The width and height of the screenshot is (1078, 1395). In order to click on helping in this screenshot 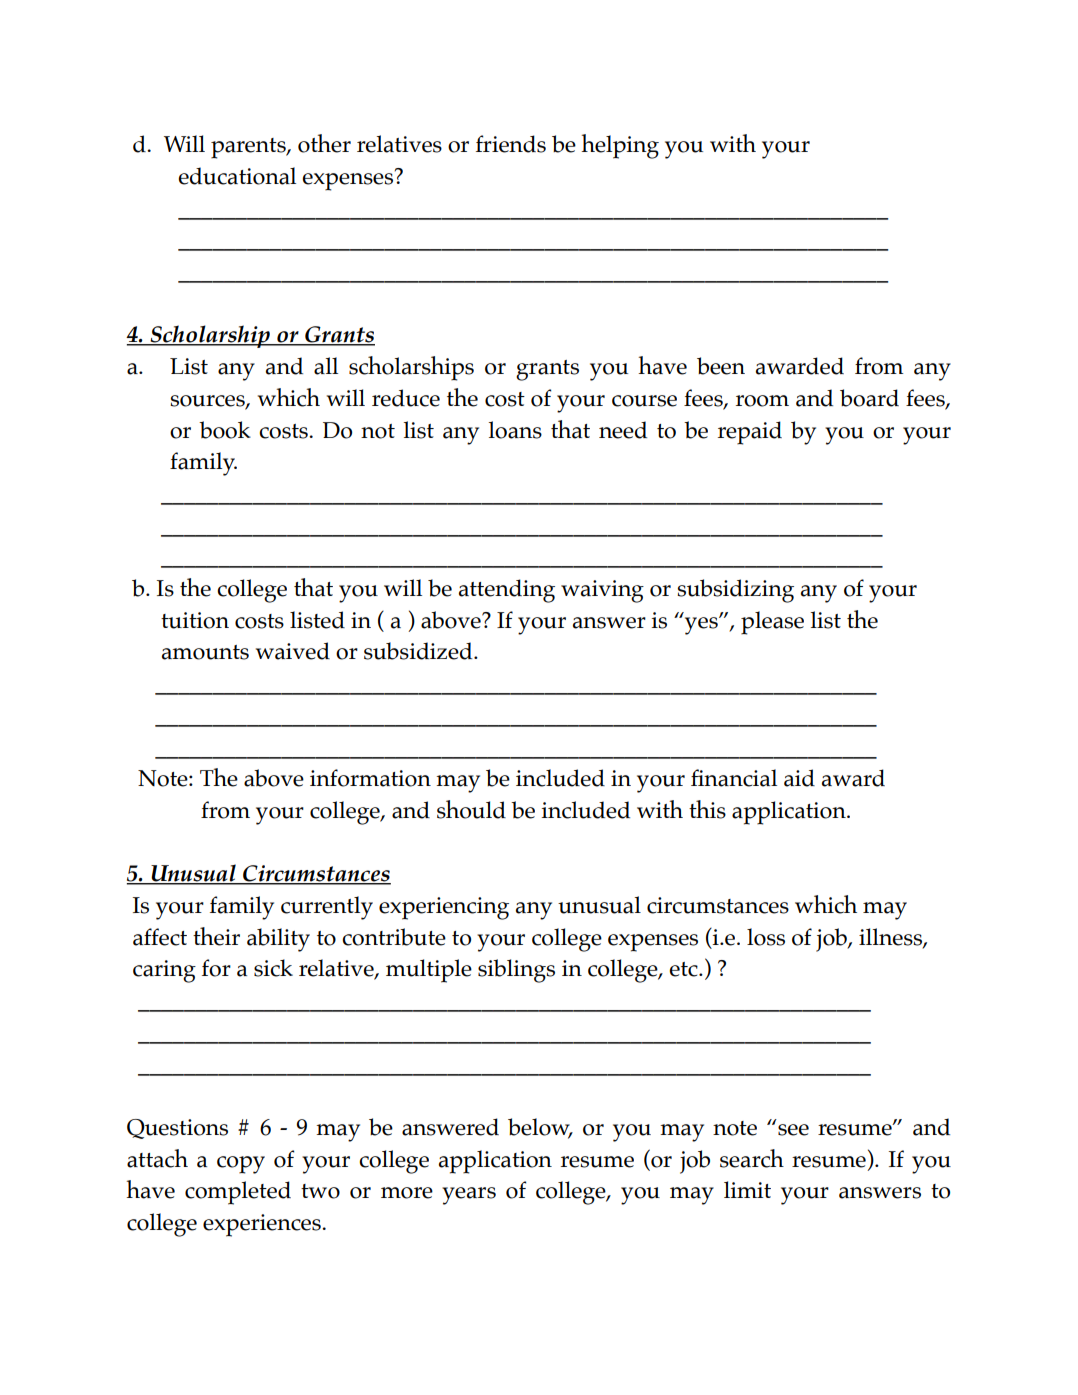, I will do `click(620, 146)`.
